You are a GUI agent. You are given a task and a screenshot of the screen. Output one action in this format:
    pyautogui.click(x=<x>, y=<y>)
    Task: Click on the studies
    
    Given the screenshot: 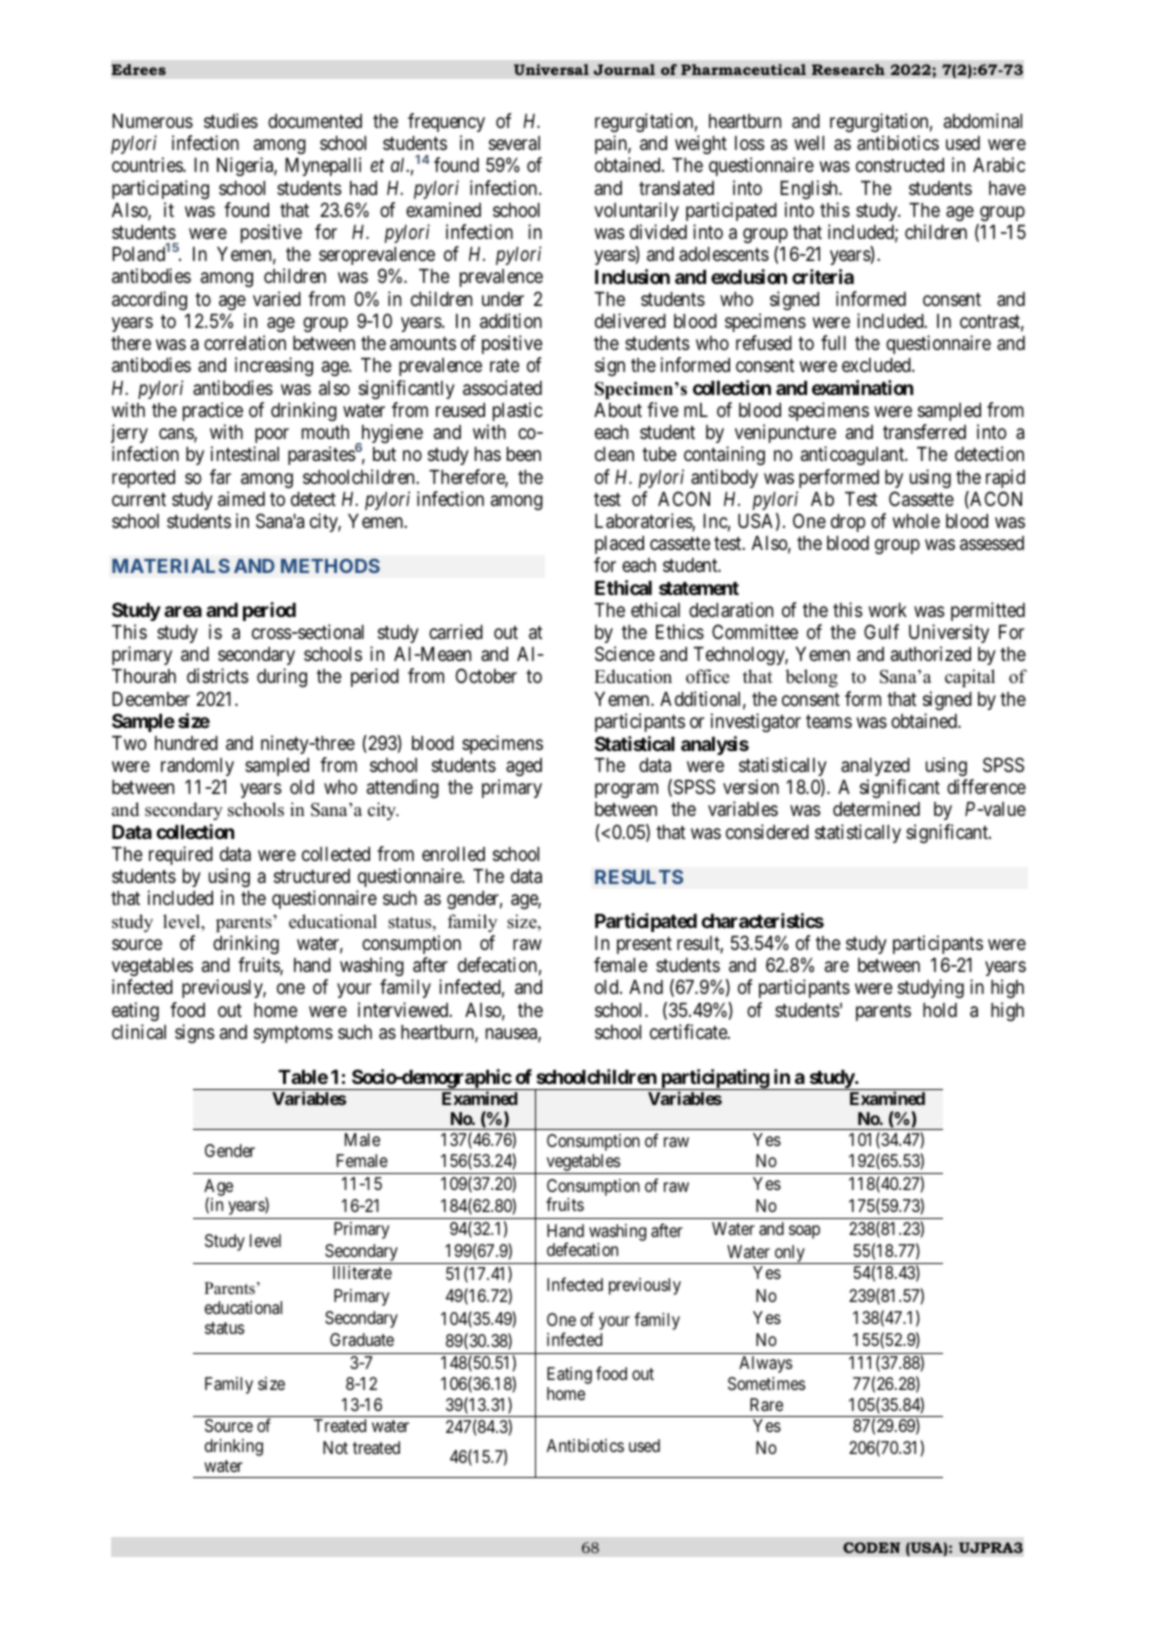 What is the action you would take?
    pyautogui.click(x=231, y=120)
